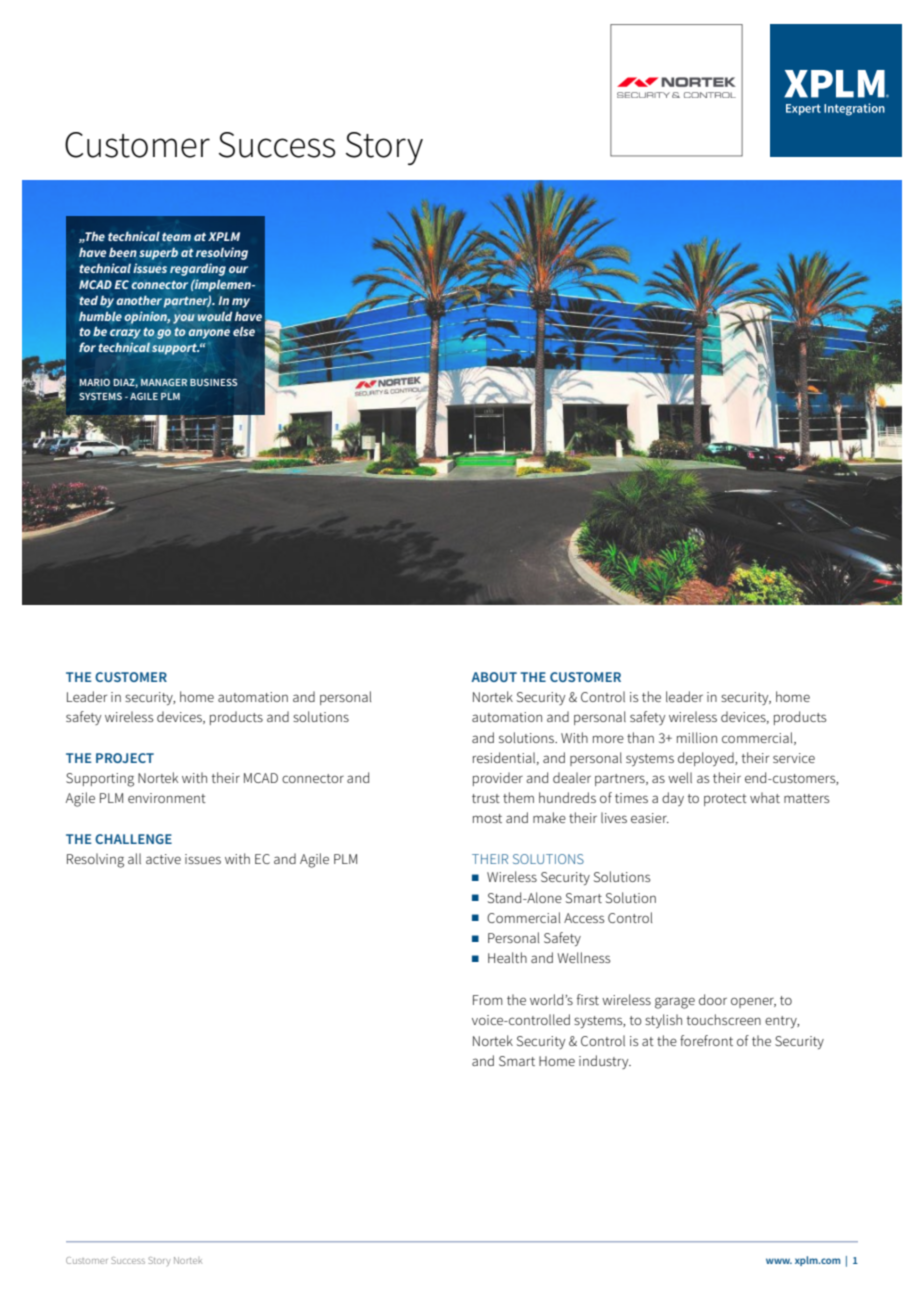 Image resolution: width=924 pixels, height=1308 pixels. I want to click on else, so click(244, 331).
